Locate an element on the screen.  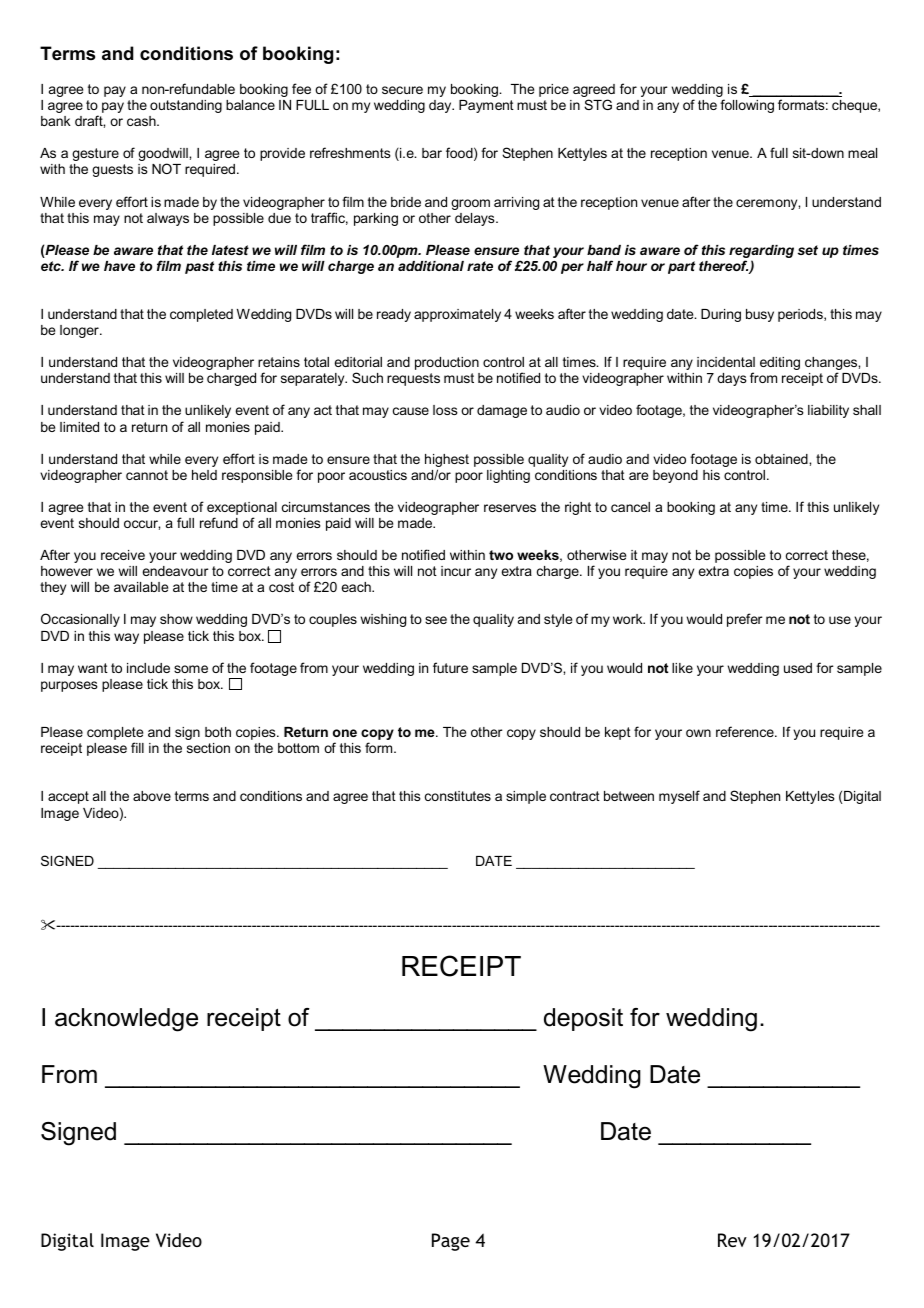
myself is located at coordinates (679, 797).
